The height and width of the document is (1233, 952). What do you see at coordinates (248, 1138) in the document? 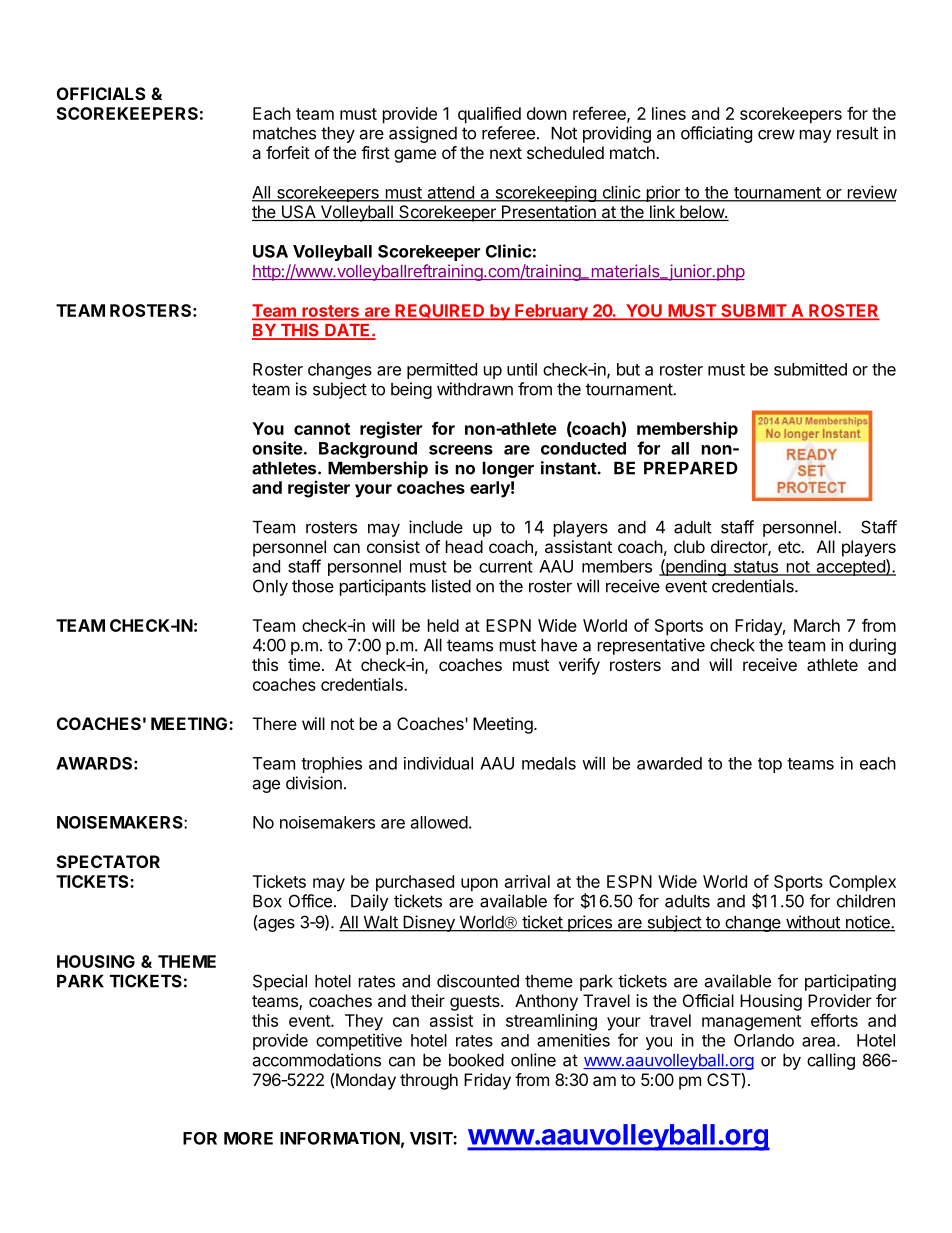
I see `MORE` at bounding box center [248, 1138].
